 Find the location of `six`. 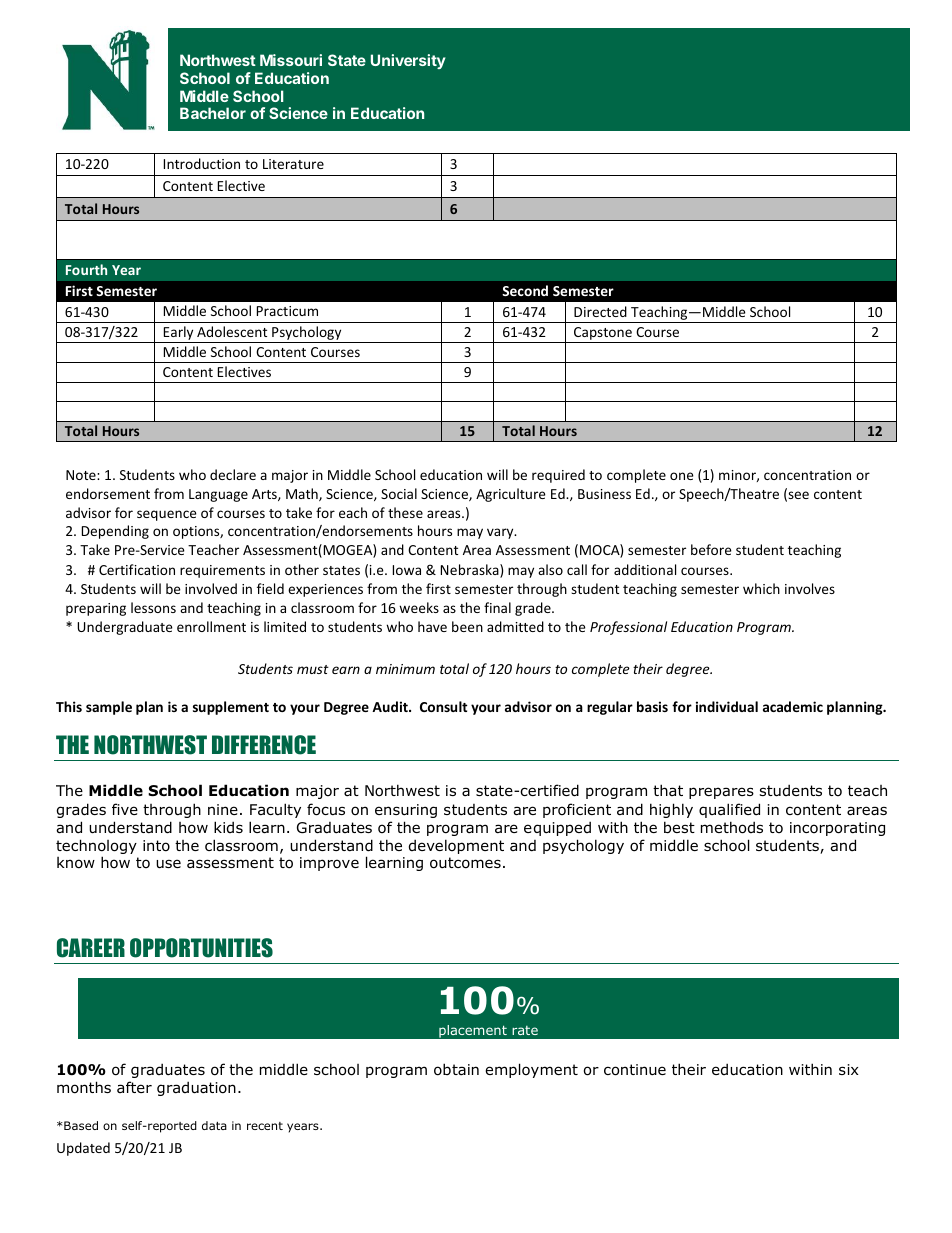

six is located at coordinates (849, 1069).
